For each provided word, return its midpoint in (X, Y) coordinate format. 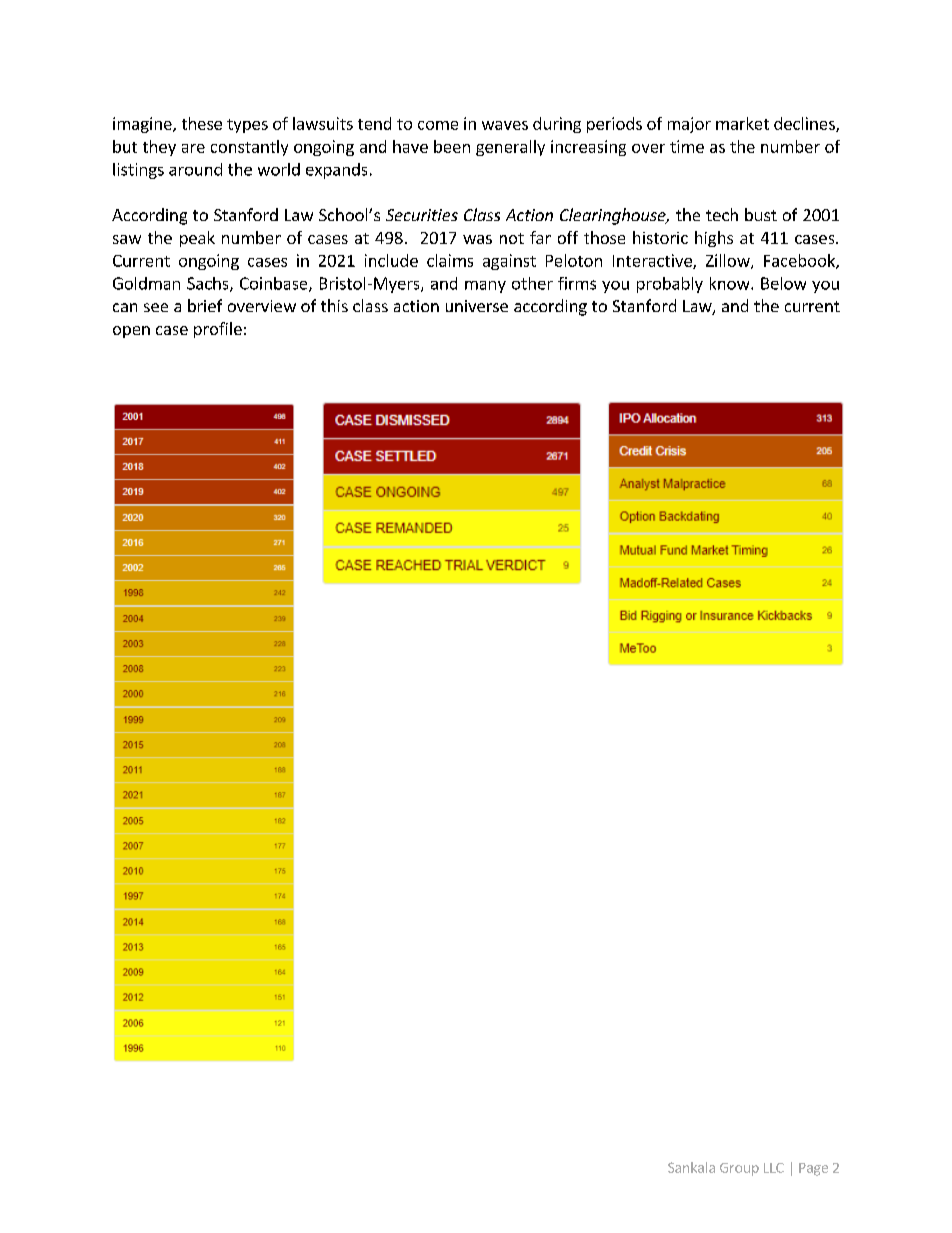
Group (739, 1169)
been (452, 146)
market (742, 123)
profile (218, 330)
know (731, 283)
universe (477, 306)
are (193, 148)
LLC (774, 1168)
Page (813, 1169)
